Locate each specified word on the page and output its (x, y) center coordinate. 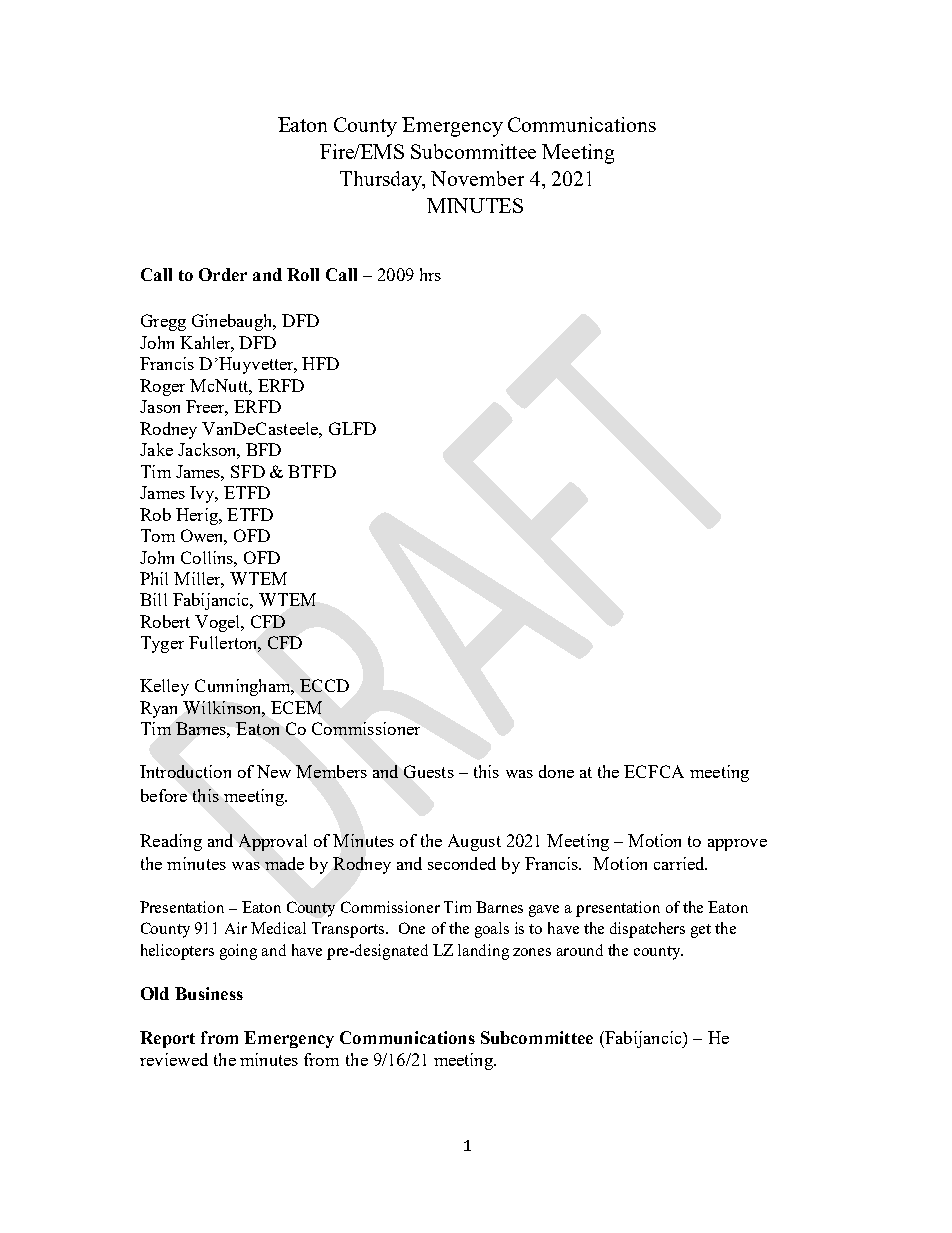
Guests (429, 771)
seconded (462, 863)
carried (680, 863)
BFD (263, 449)
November (477, 178)
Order (223, 274)
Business (209, 993)
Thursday (382, 181)
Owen (204, 537)
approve (737, 845)
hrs (430, 274)
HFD (320, 363)
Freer (207, 408)
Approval (273, 842)
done (556, 771)
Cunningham (244, 687)
